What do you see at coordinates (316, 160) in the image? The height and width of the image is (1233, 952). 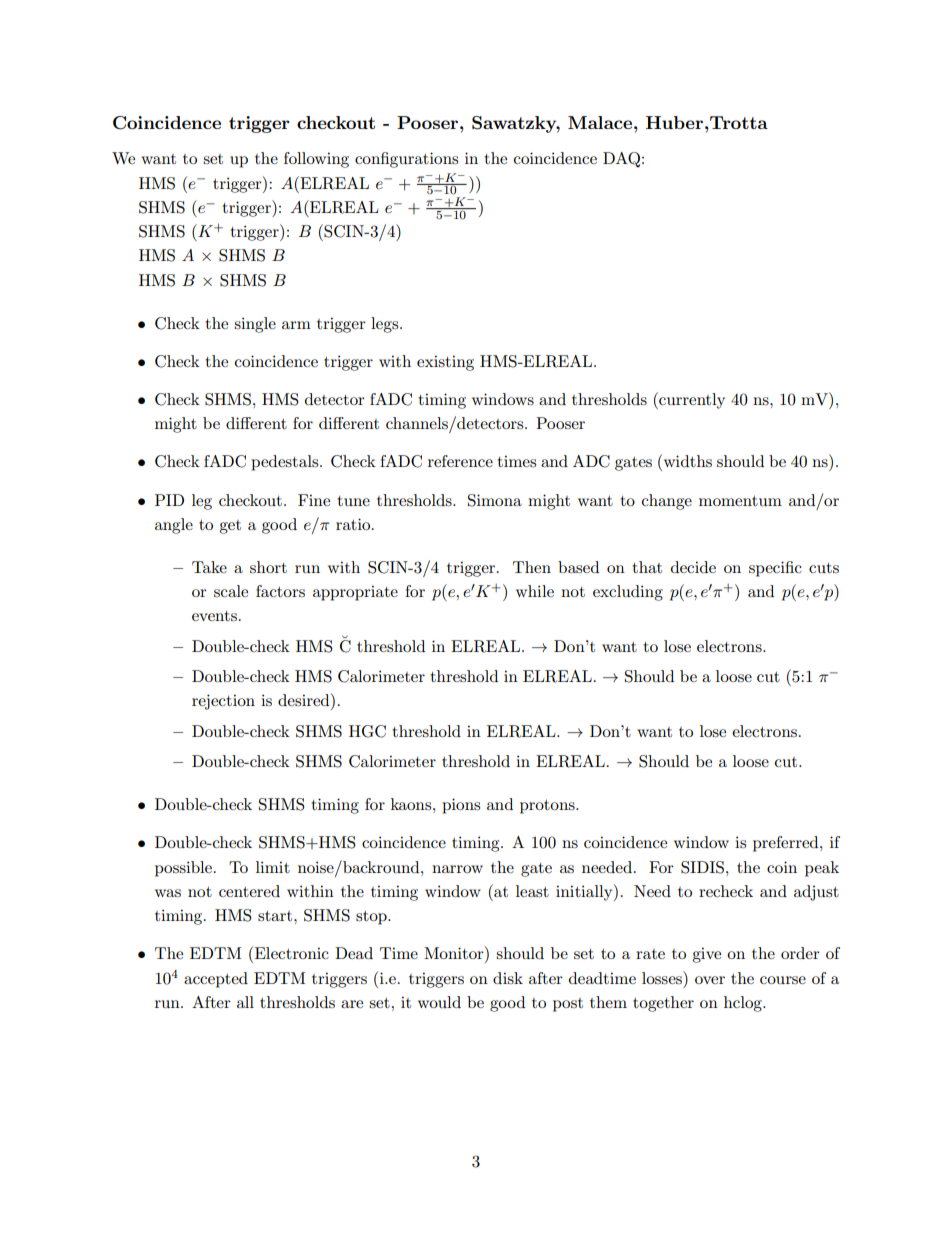 I see `following` at bounding box center [316, 160].
